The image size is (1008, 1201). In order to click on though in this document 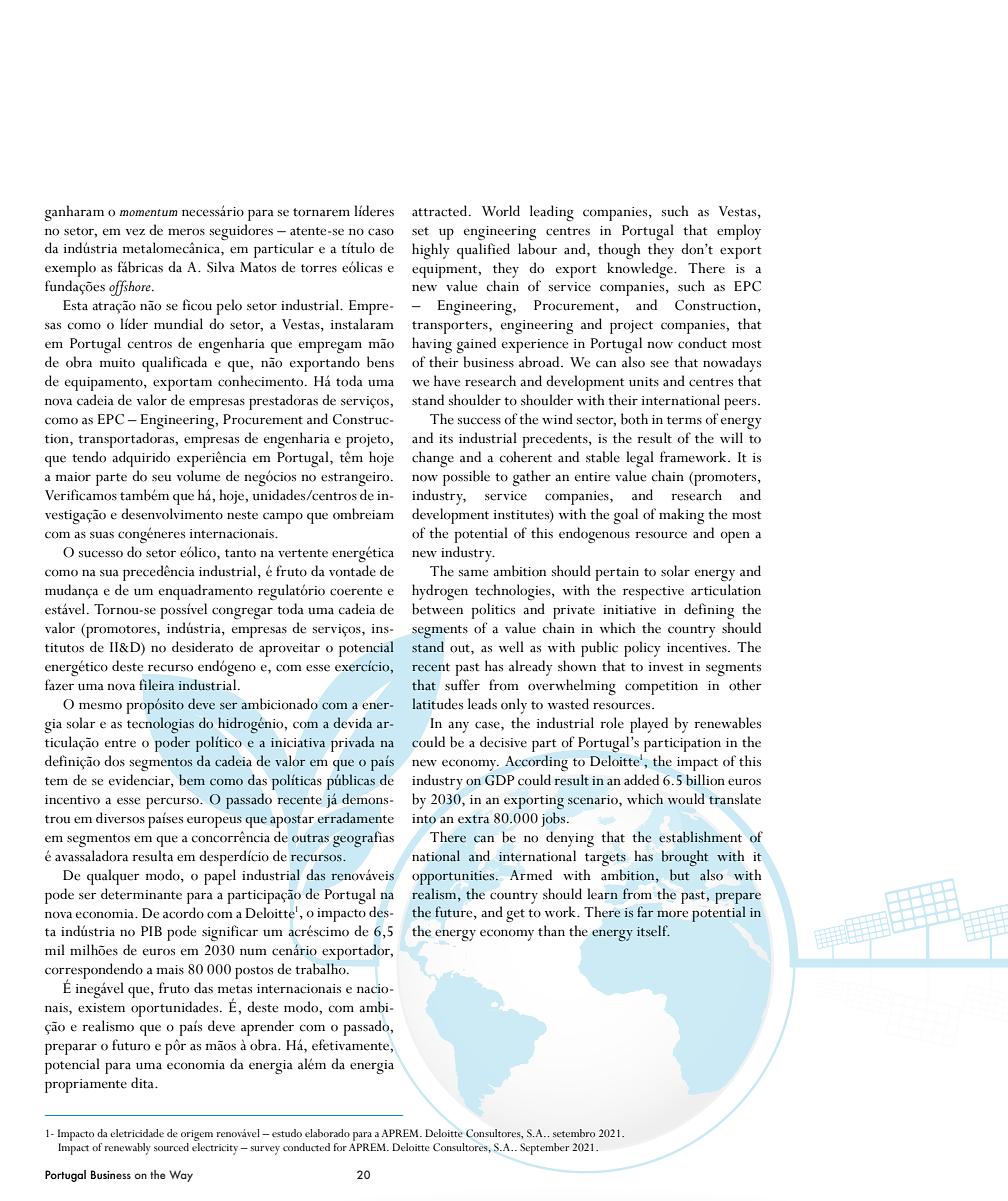, I will do `click(619, 251)`.
